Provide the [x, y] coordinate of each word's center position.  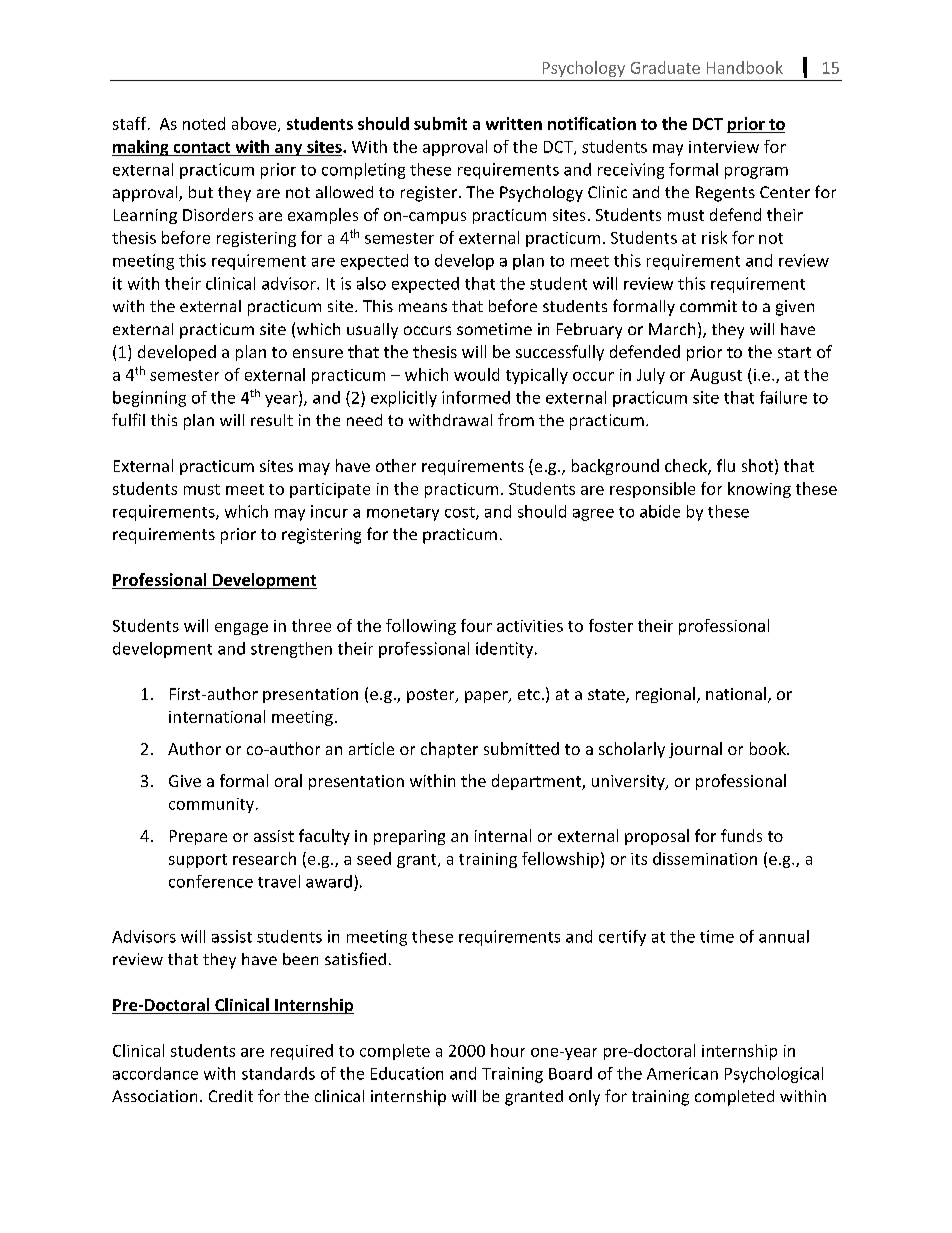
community [211, 805]
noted [204, 123]
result [272, 420]
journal [695, 750]
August [716, 376]
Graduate [665, 67]
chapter [449, 750]
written [514, 123]
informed [476, 397]
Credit [231, 1096]
